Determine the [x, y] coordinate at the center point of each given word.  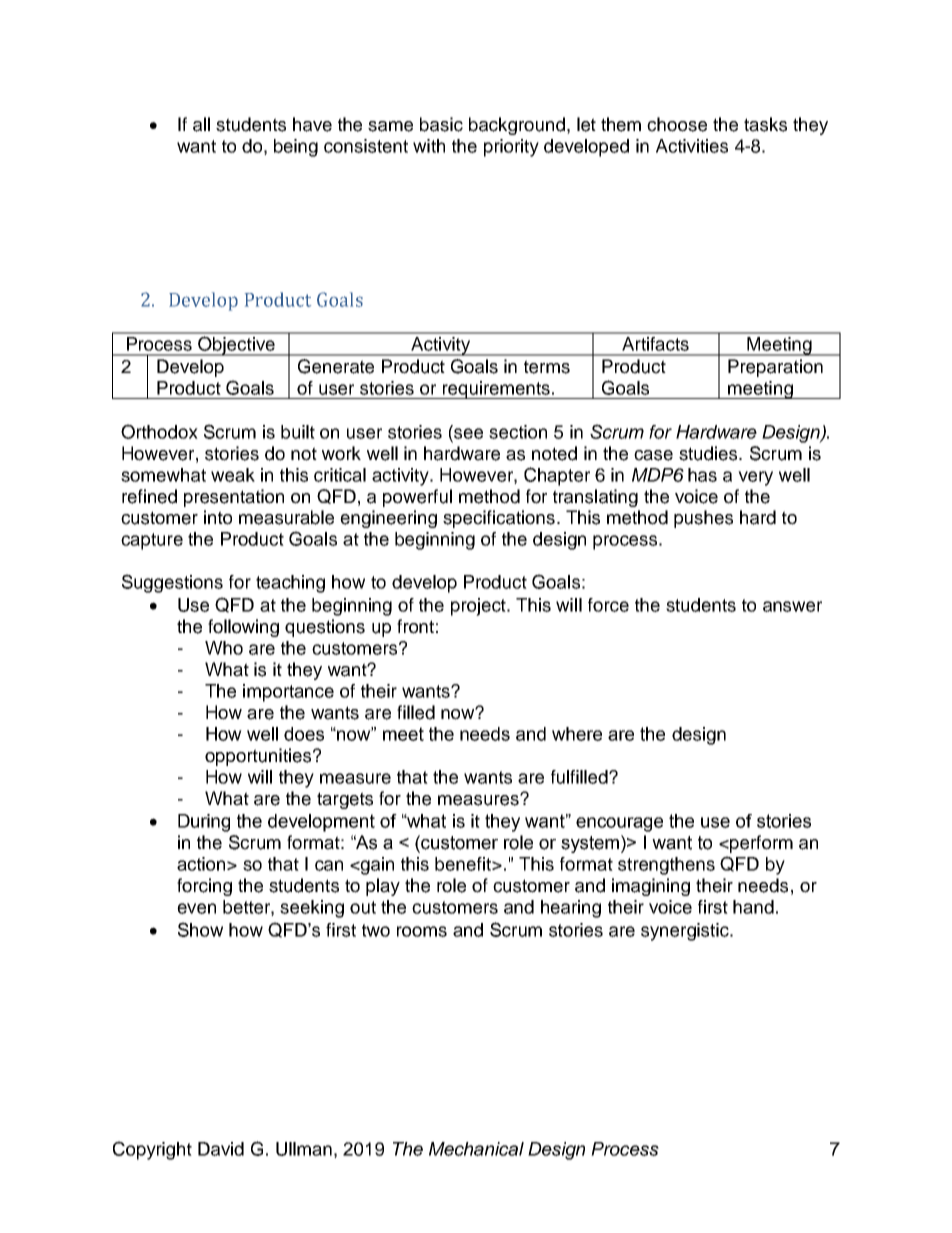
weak [233, 475]
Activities [692, 146]
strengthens [666, 866]
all [201, 124]
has [702, 475]
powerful [417, 498]
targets [345, 800]
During [204, 823]
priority [511, 148]
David [221, 1149]
